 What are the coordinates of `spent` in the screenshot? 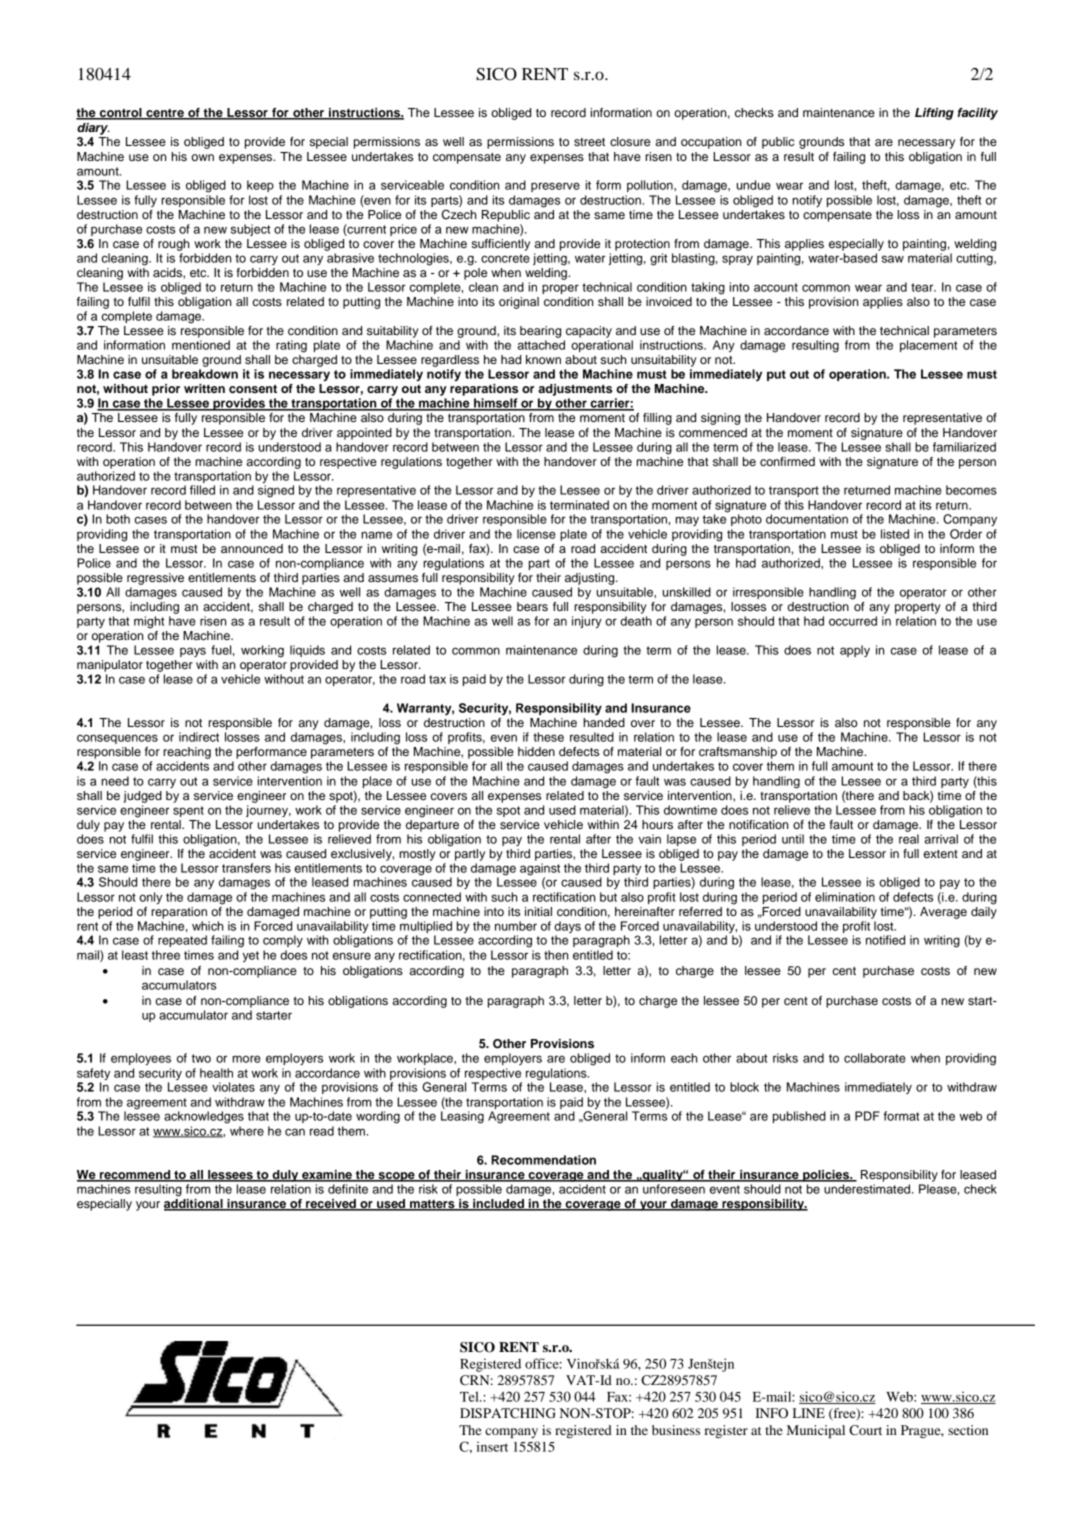 It's located at (188, 811).
